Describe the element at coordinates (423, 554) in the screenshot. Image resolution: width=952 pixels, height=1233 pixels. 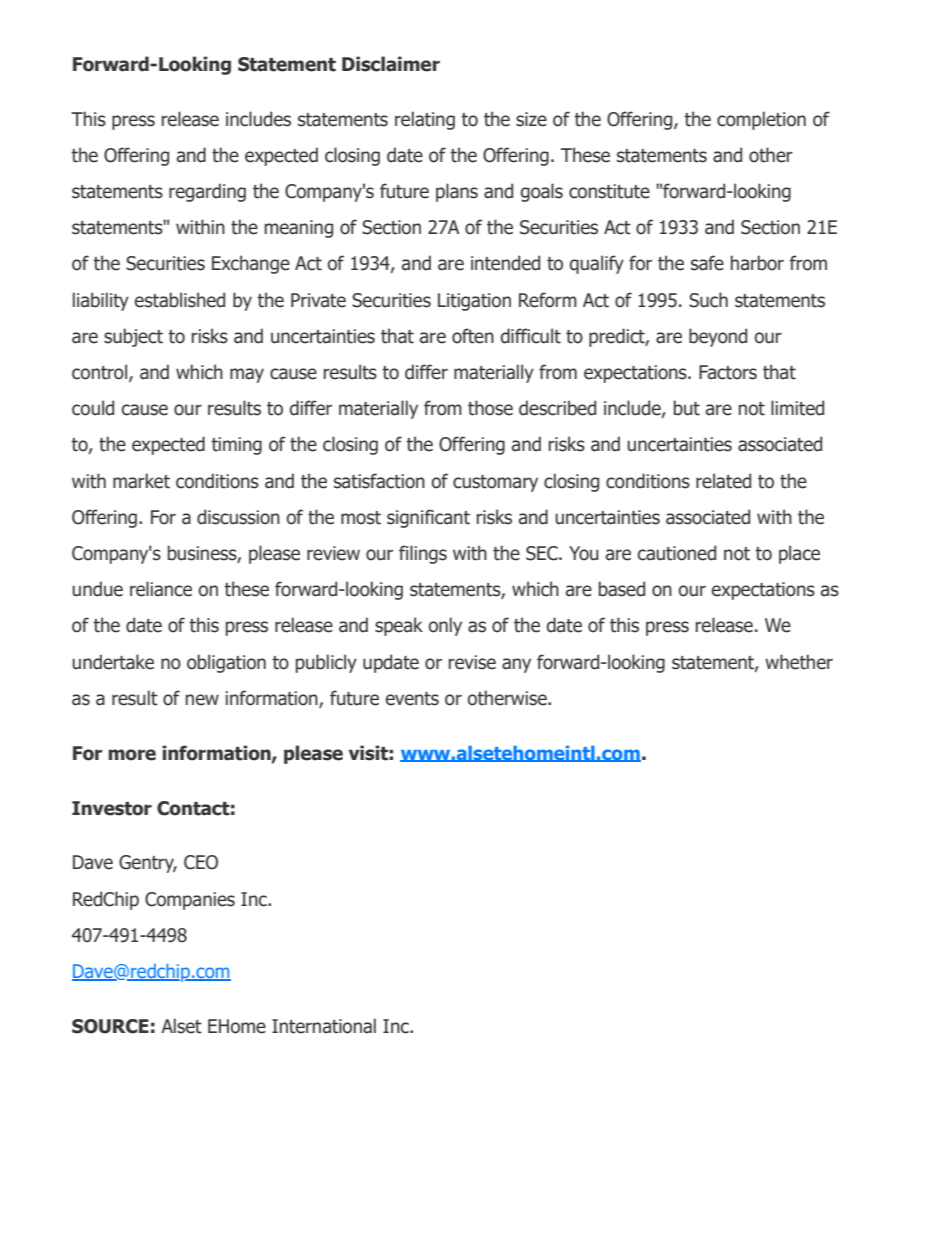
I see `filings` at that location.
